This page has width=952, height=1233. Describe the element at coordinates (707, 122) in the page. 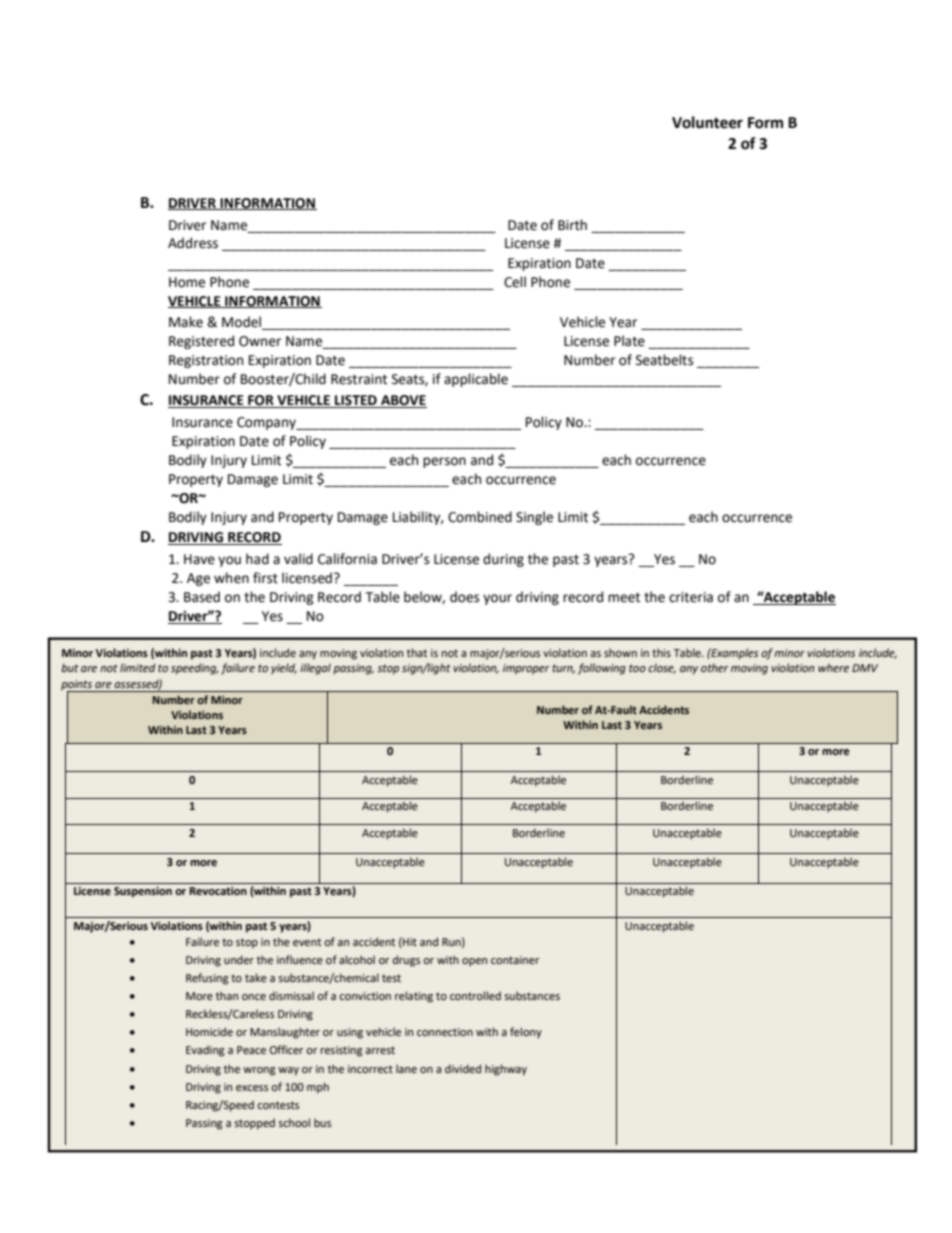

I see `Volunteer` at that location.
